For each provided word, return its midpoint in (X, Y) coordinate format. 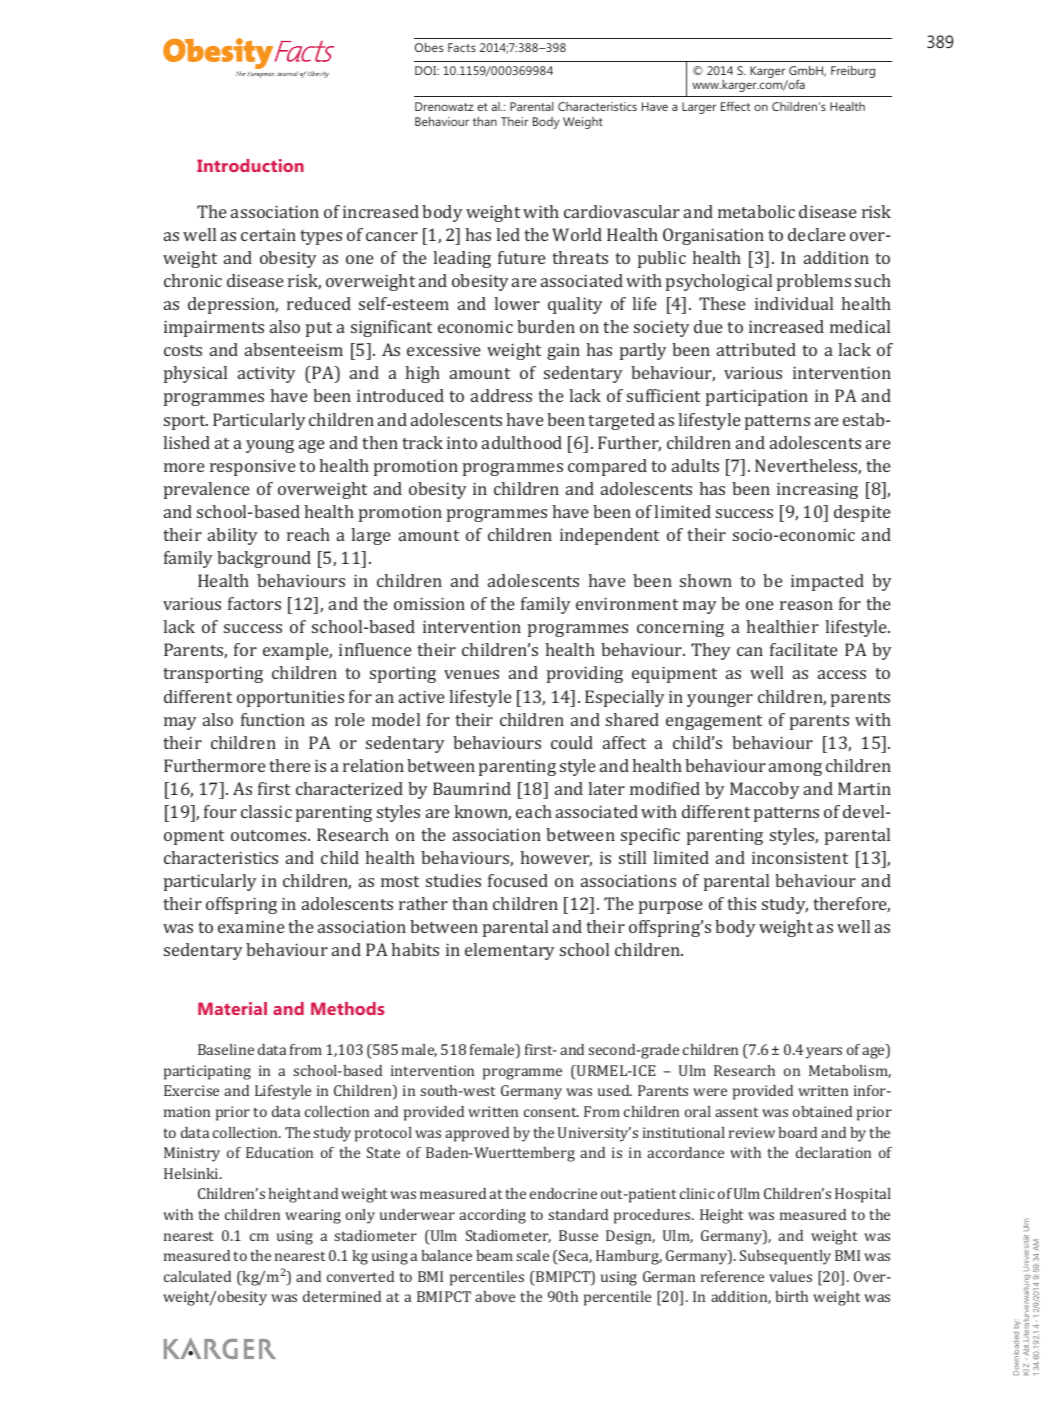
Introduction (250, 165)
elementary (509, 951)
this (741, 903)
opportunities (290, 698)
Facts (462, 47)
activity (266, 374)
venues (471, 674)
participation (757, 397)
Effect (735, 106)
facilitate (804, 649)
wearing (313, 1216)
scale (532, 1255)
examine (251, 926)
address (501, 395)
